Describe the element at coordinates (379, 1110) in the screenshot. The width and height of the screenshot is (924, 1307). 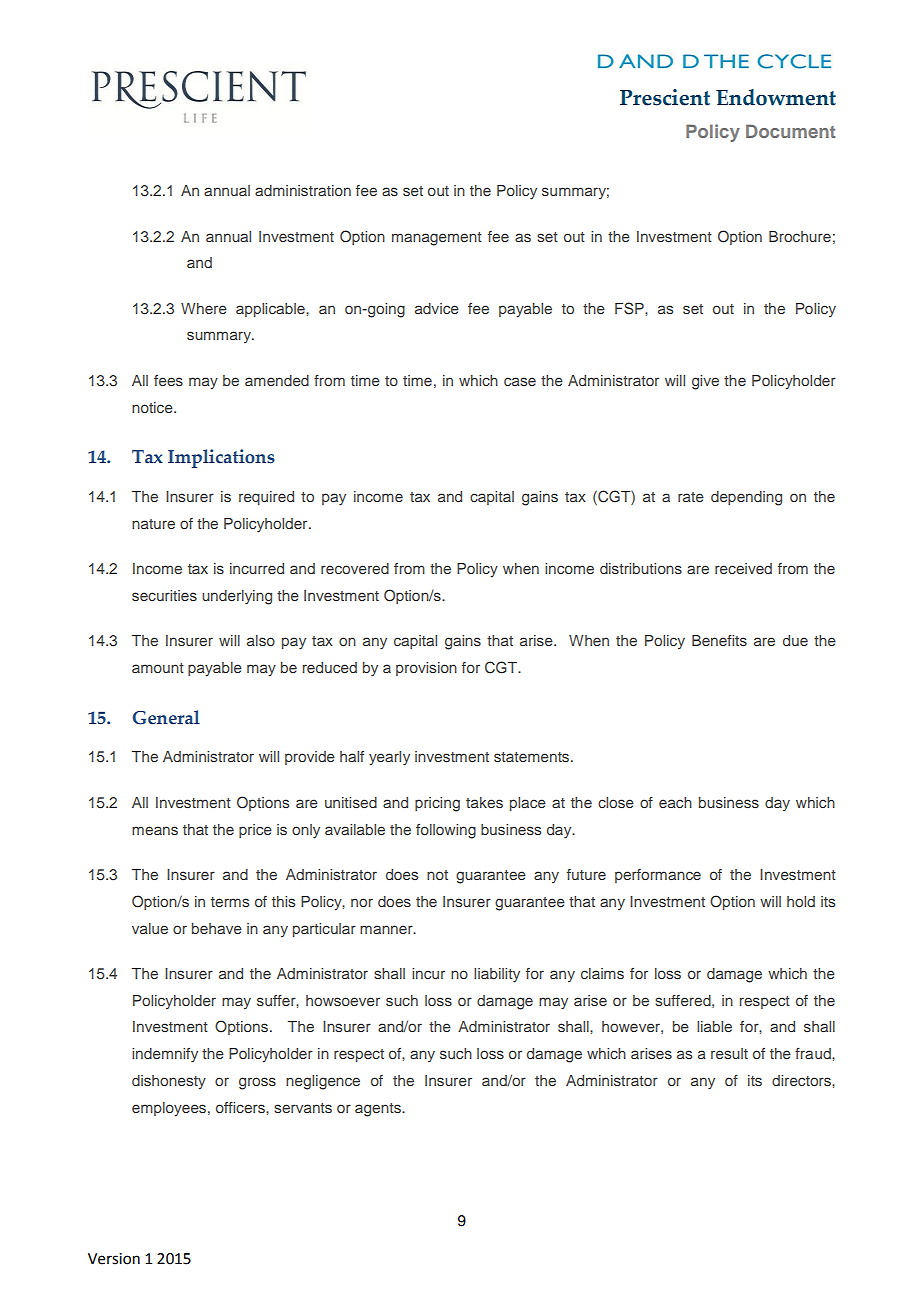
I see `agents` at that location.
